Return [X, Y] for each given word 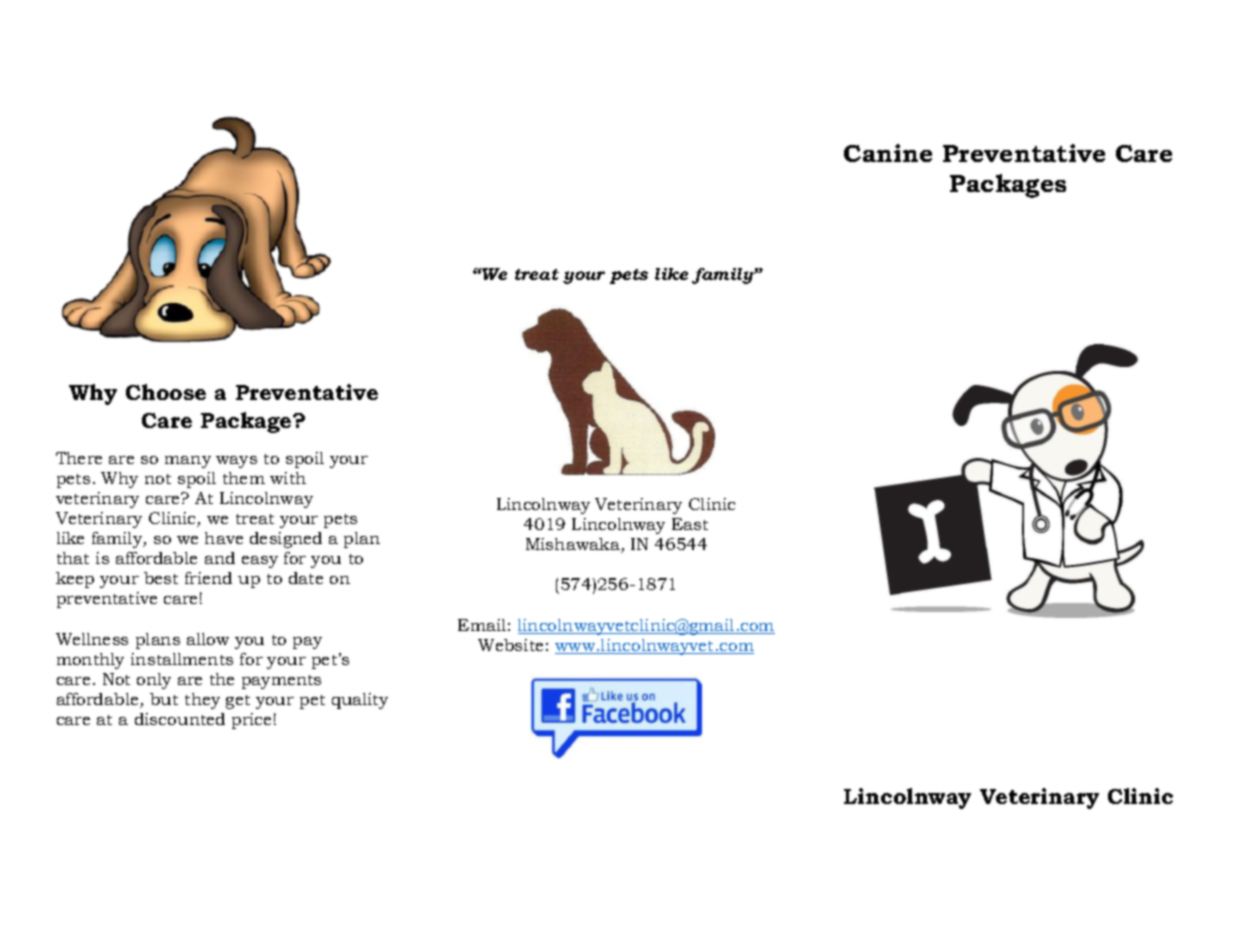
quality [360, 701]
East [690, 524]
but [164, 699]
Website [510, 645]
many [188, 462]
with [288, 478]
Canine [888, 153]
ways [236, 462]
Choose [166, 392]
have [224, 538]
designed [286, 540]
